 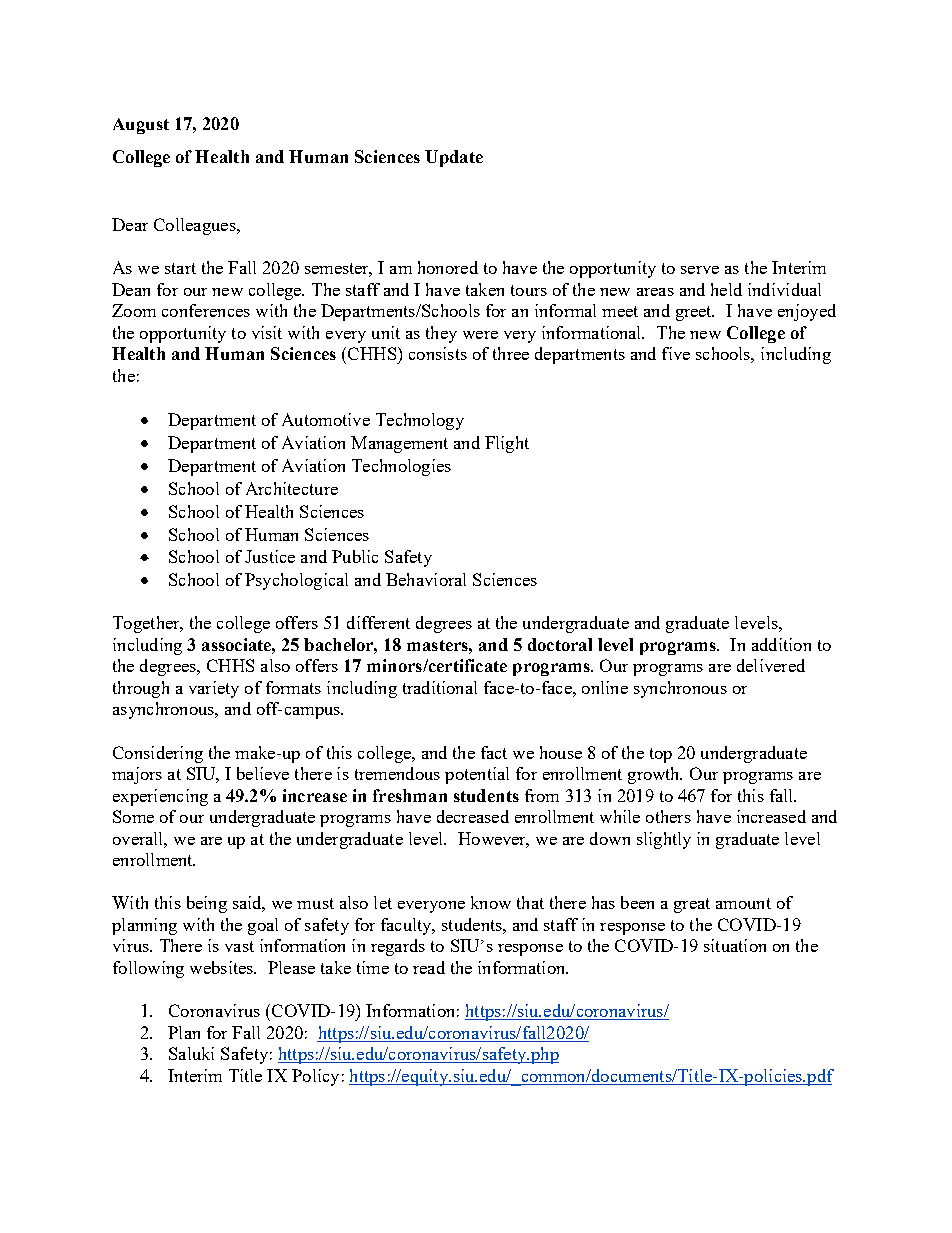 What do you see at coordinates (454, 158) in the screenshot?
I see `Update` at bounding box center [454, 158].
